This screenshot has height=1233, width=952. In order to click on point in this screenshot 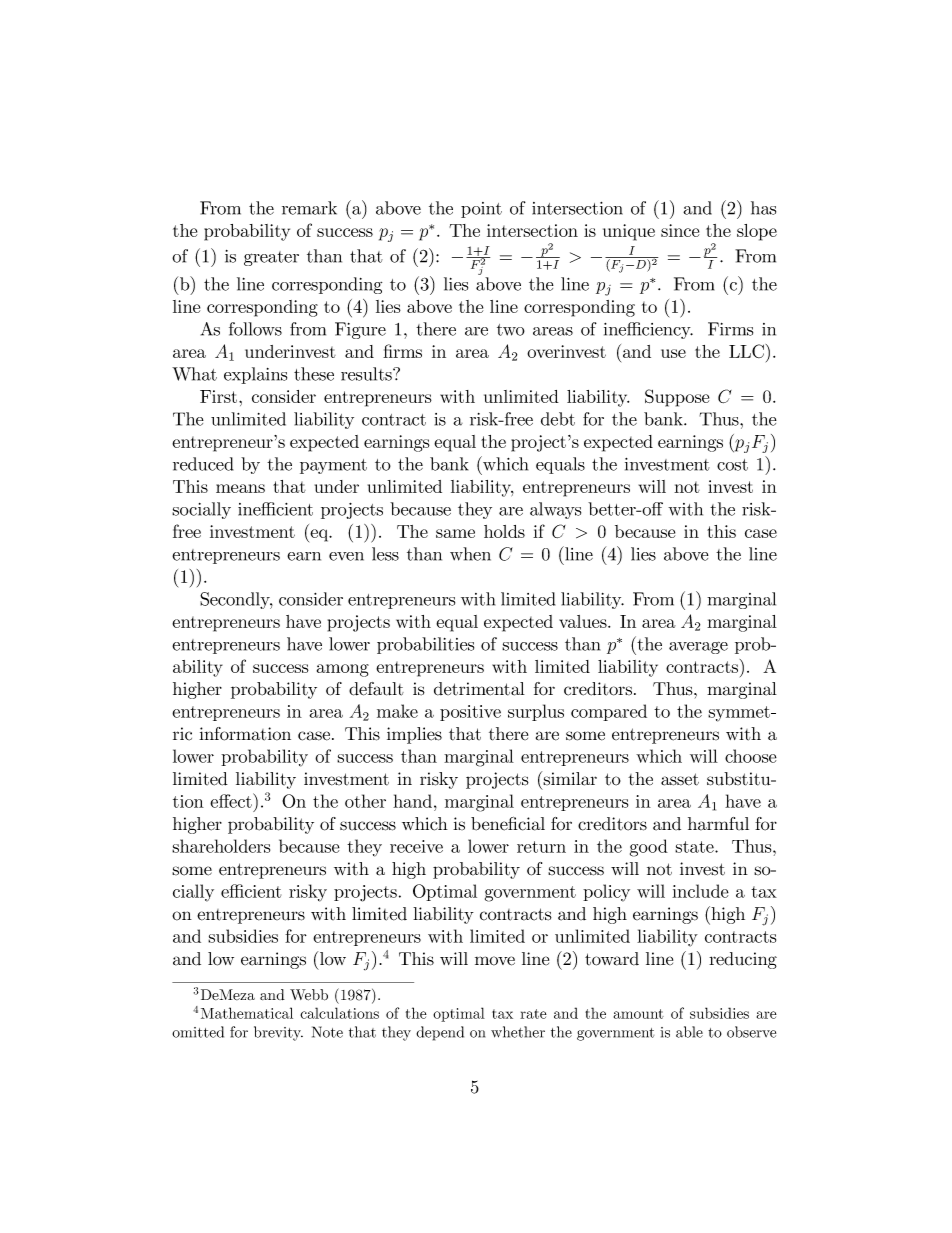, I will do `click(481, 210)`.
